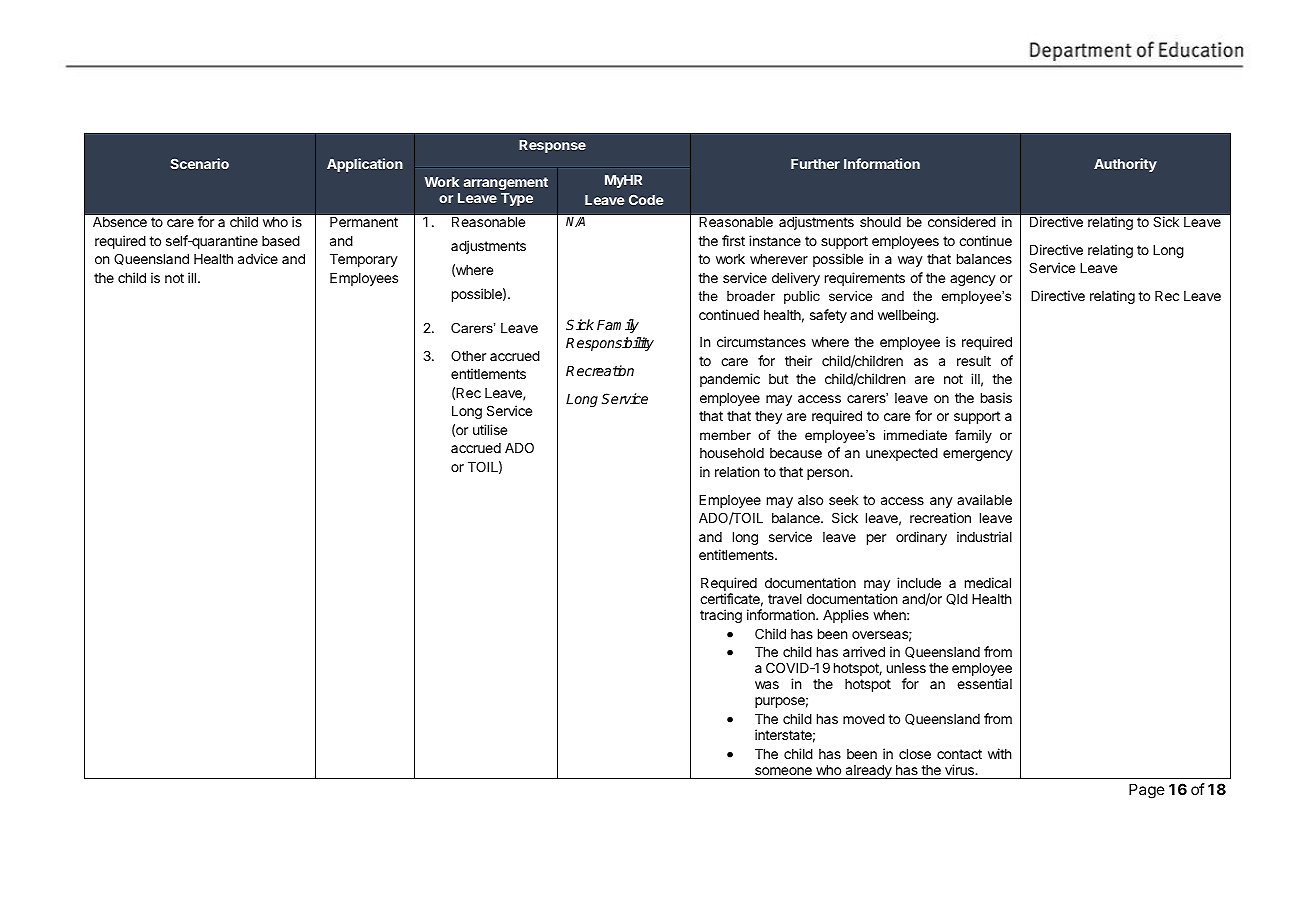  What do you see at coordinates (996, 397) in the screenshot?
I see `basis` at bounding box center [996, 397].
